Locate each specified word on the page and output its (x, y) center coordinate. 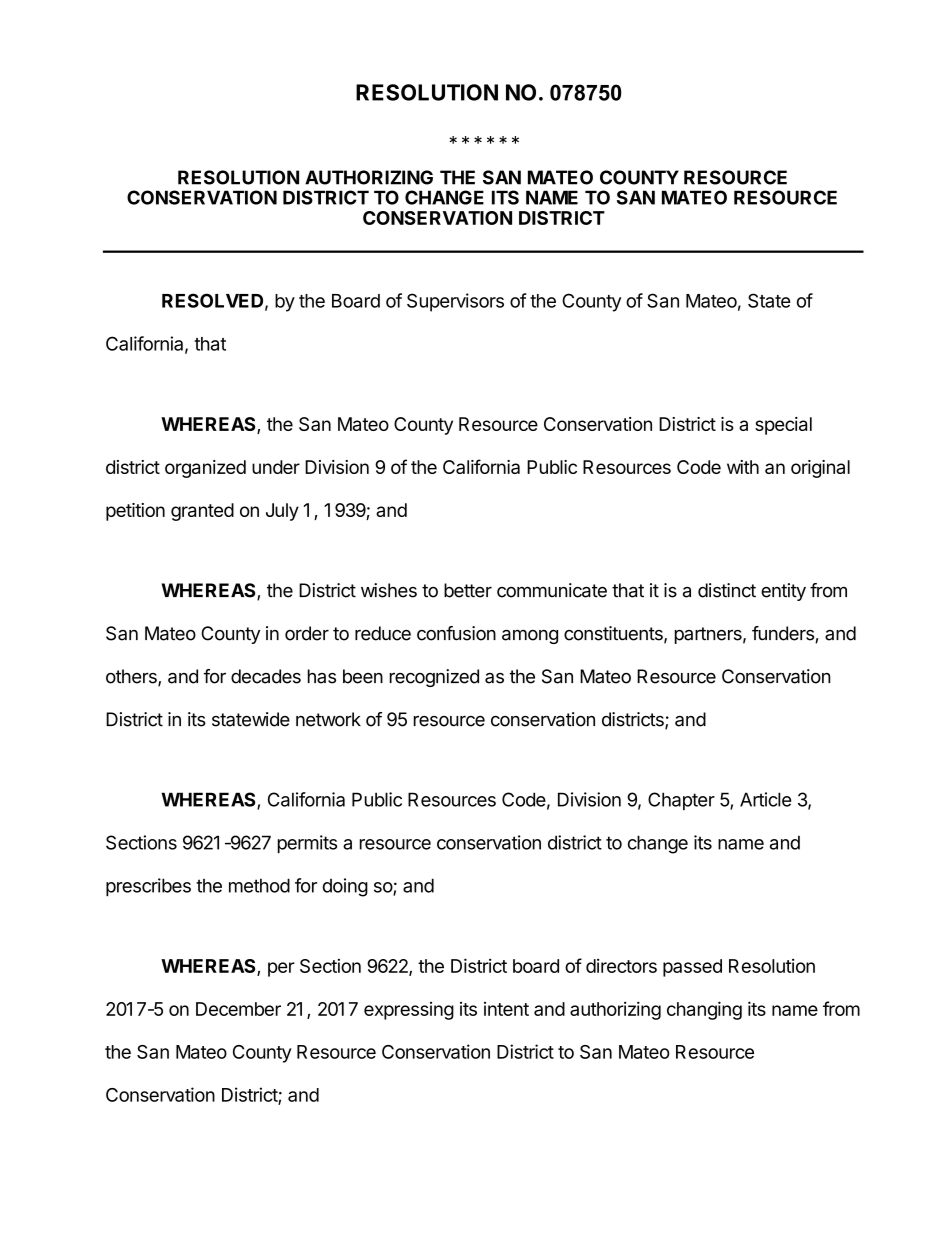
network (328, 719)
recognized (434, 678)
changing (704, 1010)
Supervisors (455, 302)
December (238, 1009)
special (783, 426)
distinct (727, 590)
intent (506, 1009)
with (743, 467)
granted (202, 512)
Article (765, 799)
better (468, 590)
